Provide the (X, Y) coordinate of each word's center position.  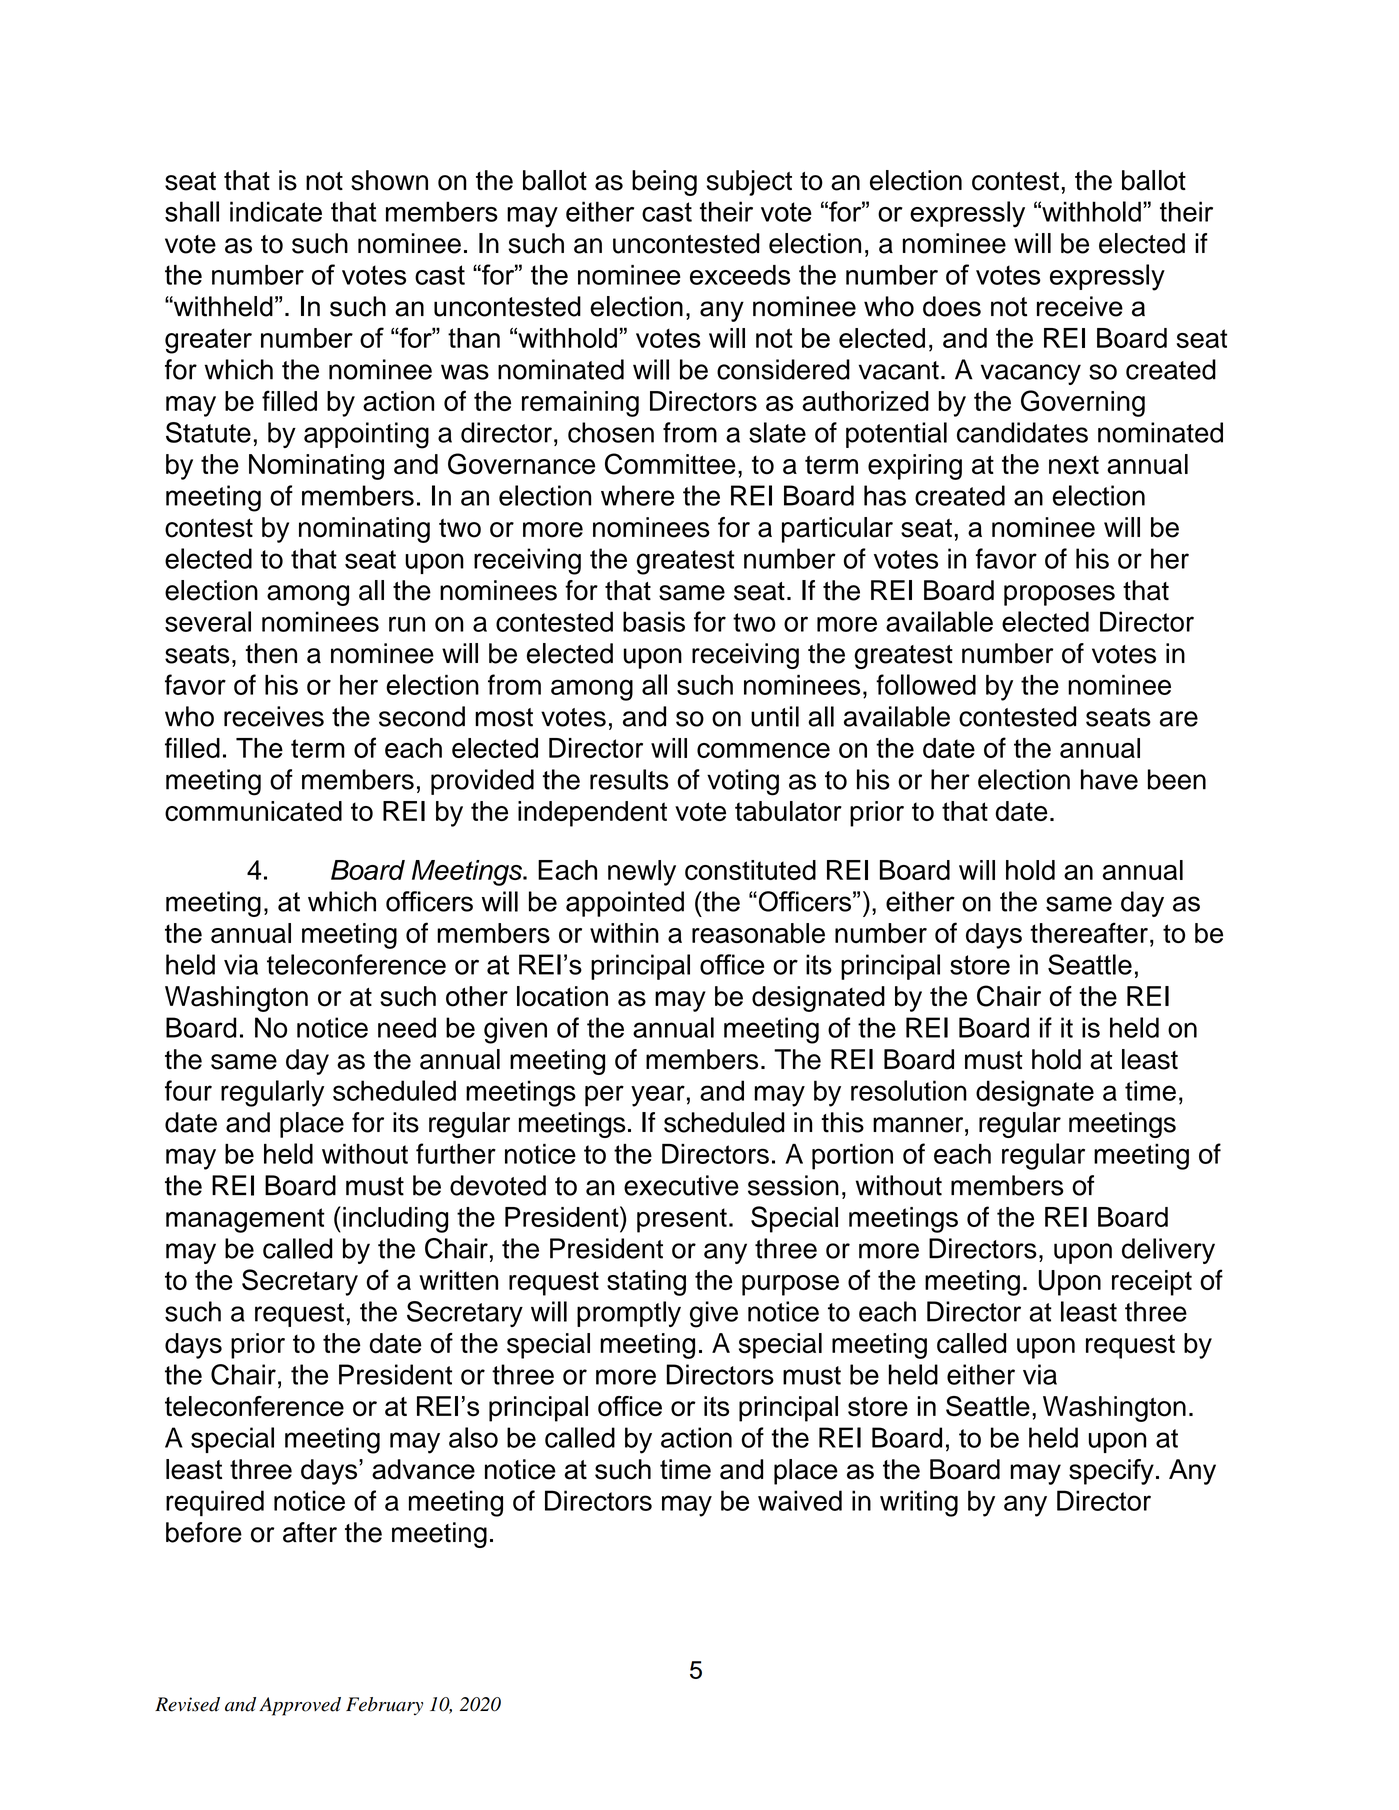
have (1109, 779)
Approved (300, 1706)
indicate (276, 211)
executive (681, 1185)
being (664, 183)
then (271, 653)
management (245, 1220)
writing (919, 1503)
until (775, 716)
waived (800, 1500)
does (952, 306)
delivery (1168, 1251)
